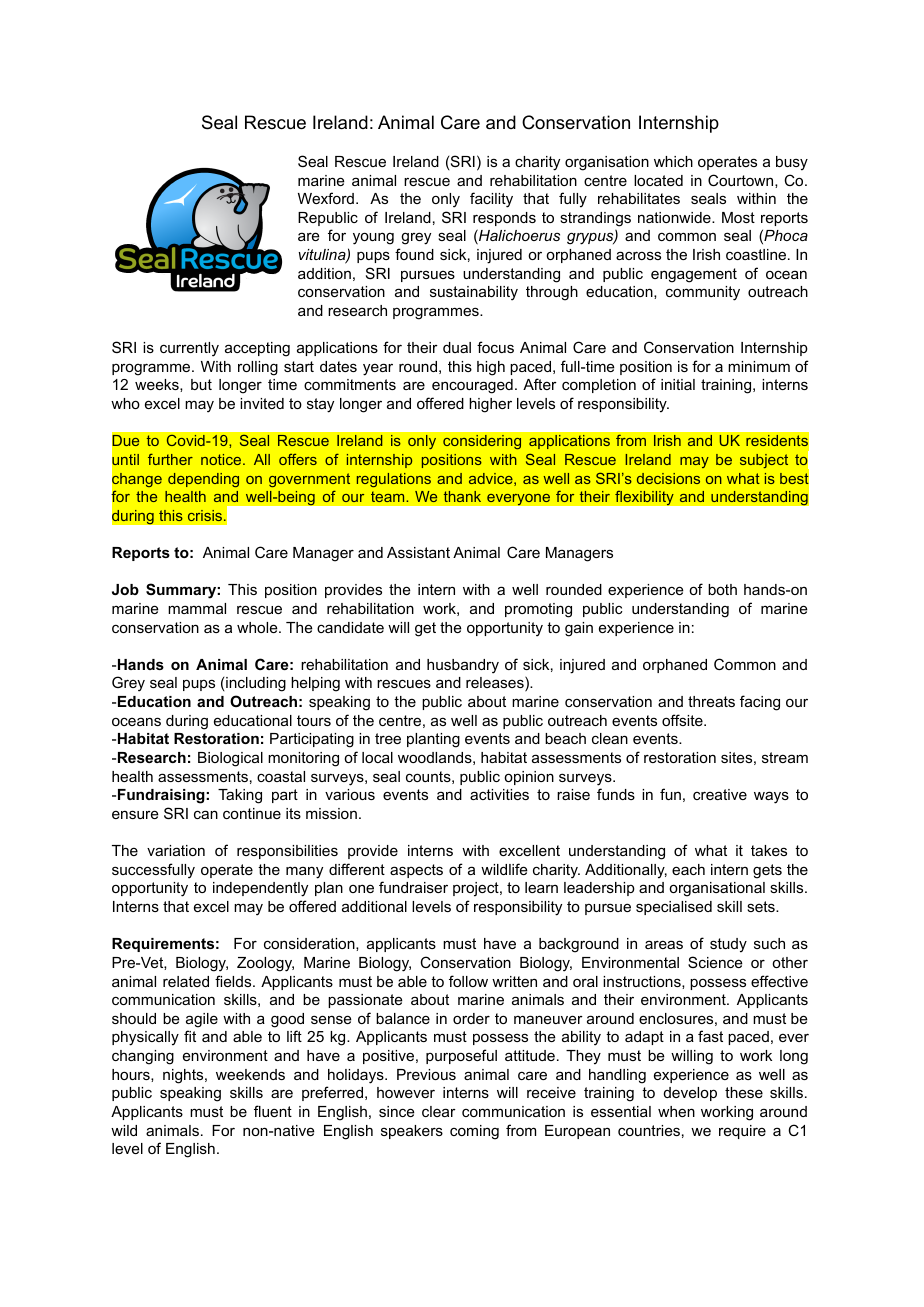 The image size is (924, 1307). What do you see at coordinates (184, 1076) in the page?
I see `nights` at bounding box center [184, 1076].
